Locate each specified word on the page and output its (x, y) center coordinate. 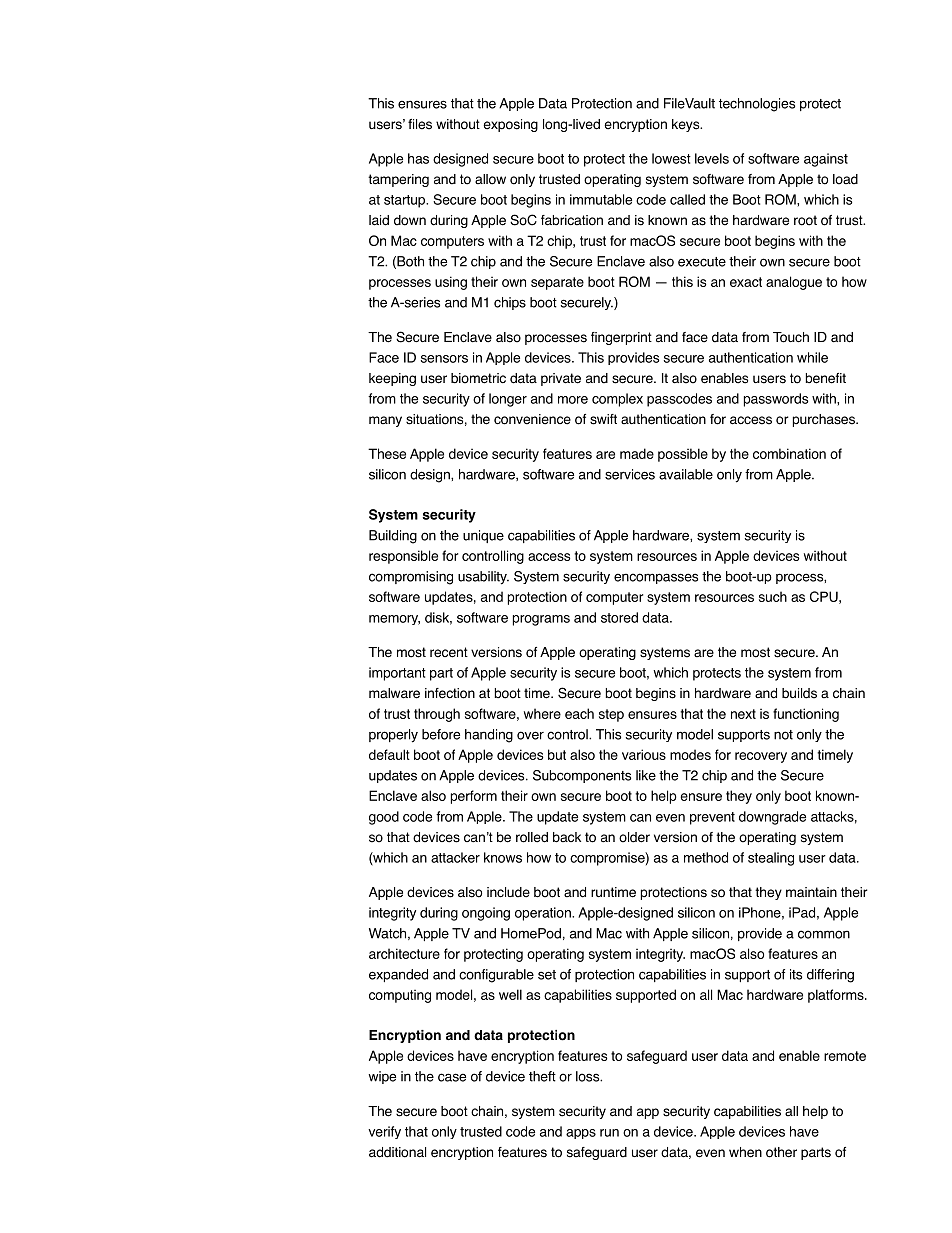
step (611, 715)
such (773, 596)
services (630, 474)
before (441, 734)
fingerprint (621, 338)
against (826, 160)
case (452, 1077)
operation (544, 914)
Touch (791, 337)
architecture (404, 953)
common (824, 934)
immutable (601, 199)
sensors (444, 359)
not (783, 735)
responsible (403, 557)
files (420, 124)
